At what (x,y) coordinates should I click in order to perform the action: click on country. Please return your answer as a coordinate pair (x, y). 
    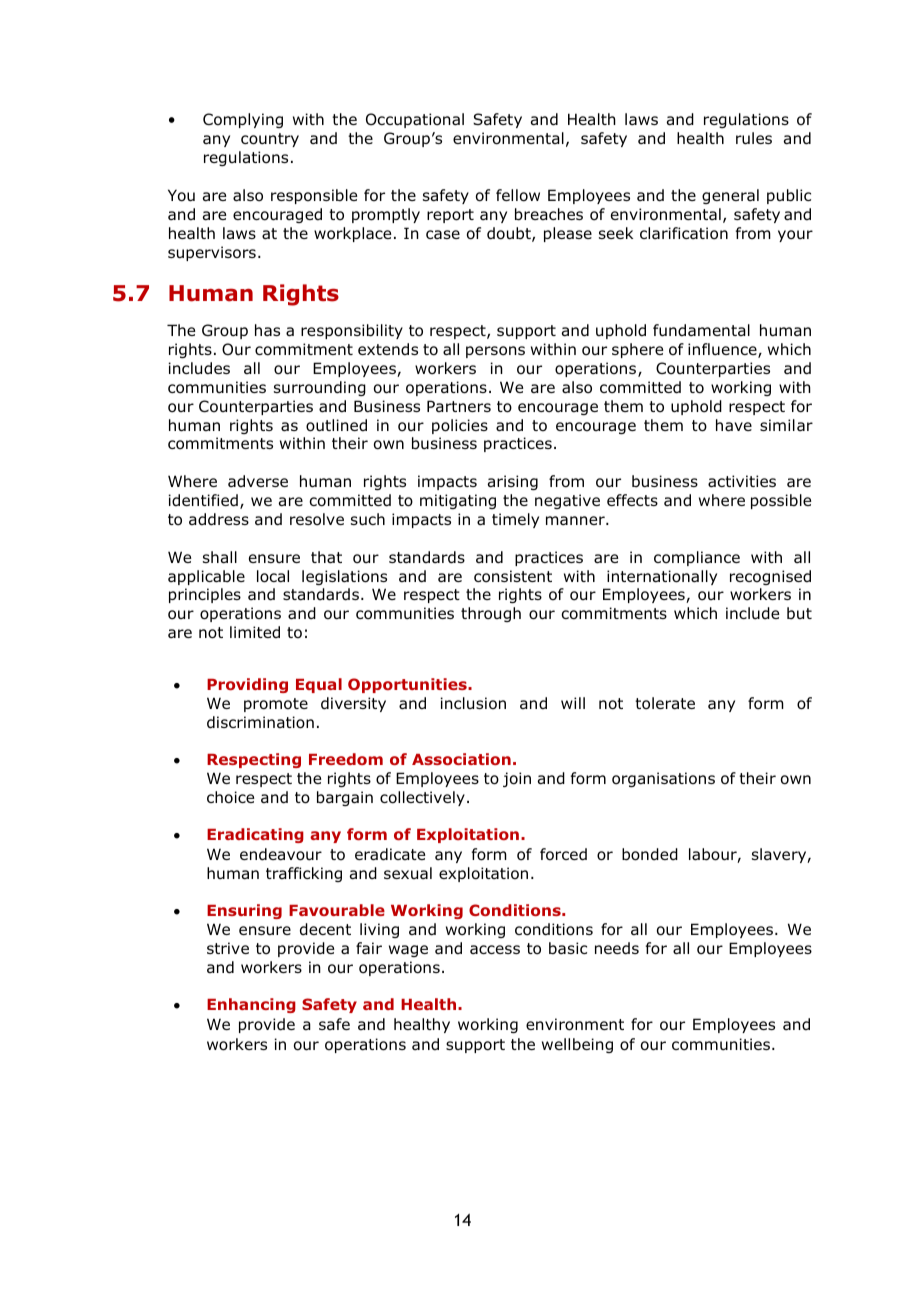
    Looking at the image, I should click on (270, 140).
